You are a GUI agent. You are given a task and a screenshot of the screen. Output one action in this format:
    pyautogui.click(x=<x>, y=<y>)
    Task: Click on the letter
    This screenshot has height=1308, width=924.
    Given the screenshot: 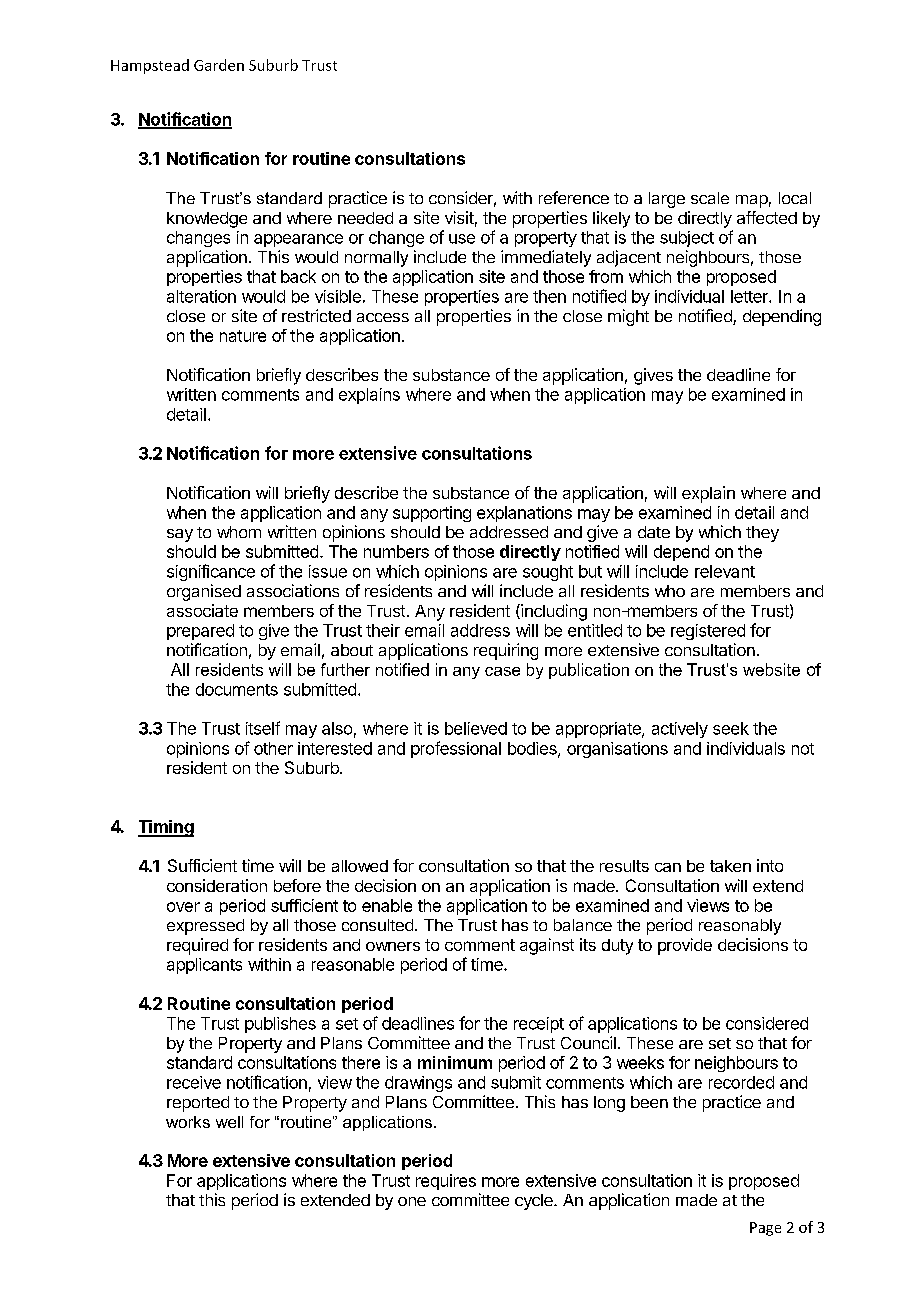 What is the action you would take?
    pyautogui.click(x=750, y=296)
